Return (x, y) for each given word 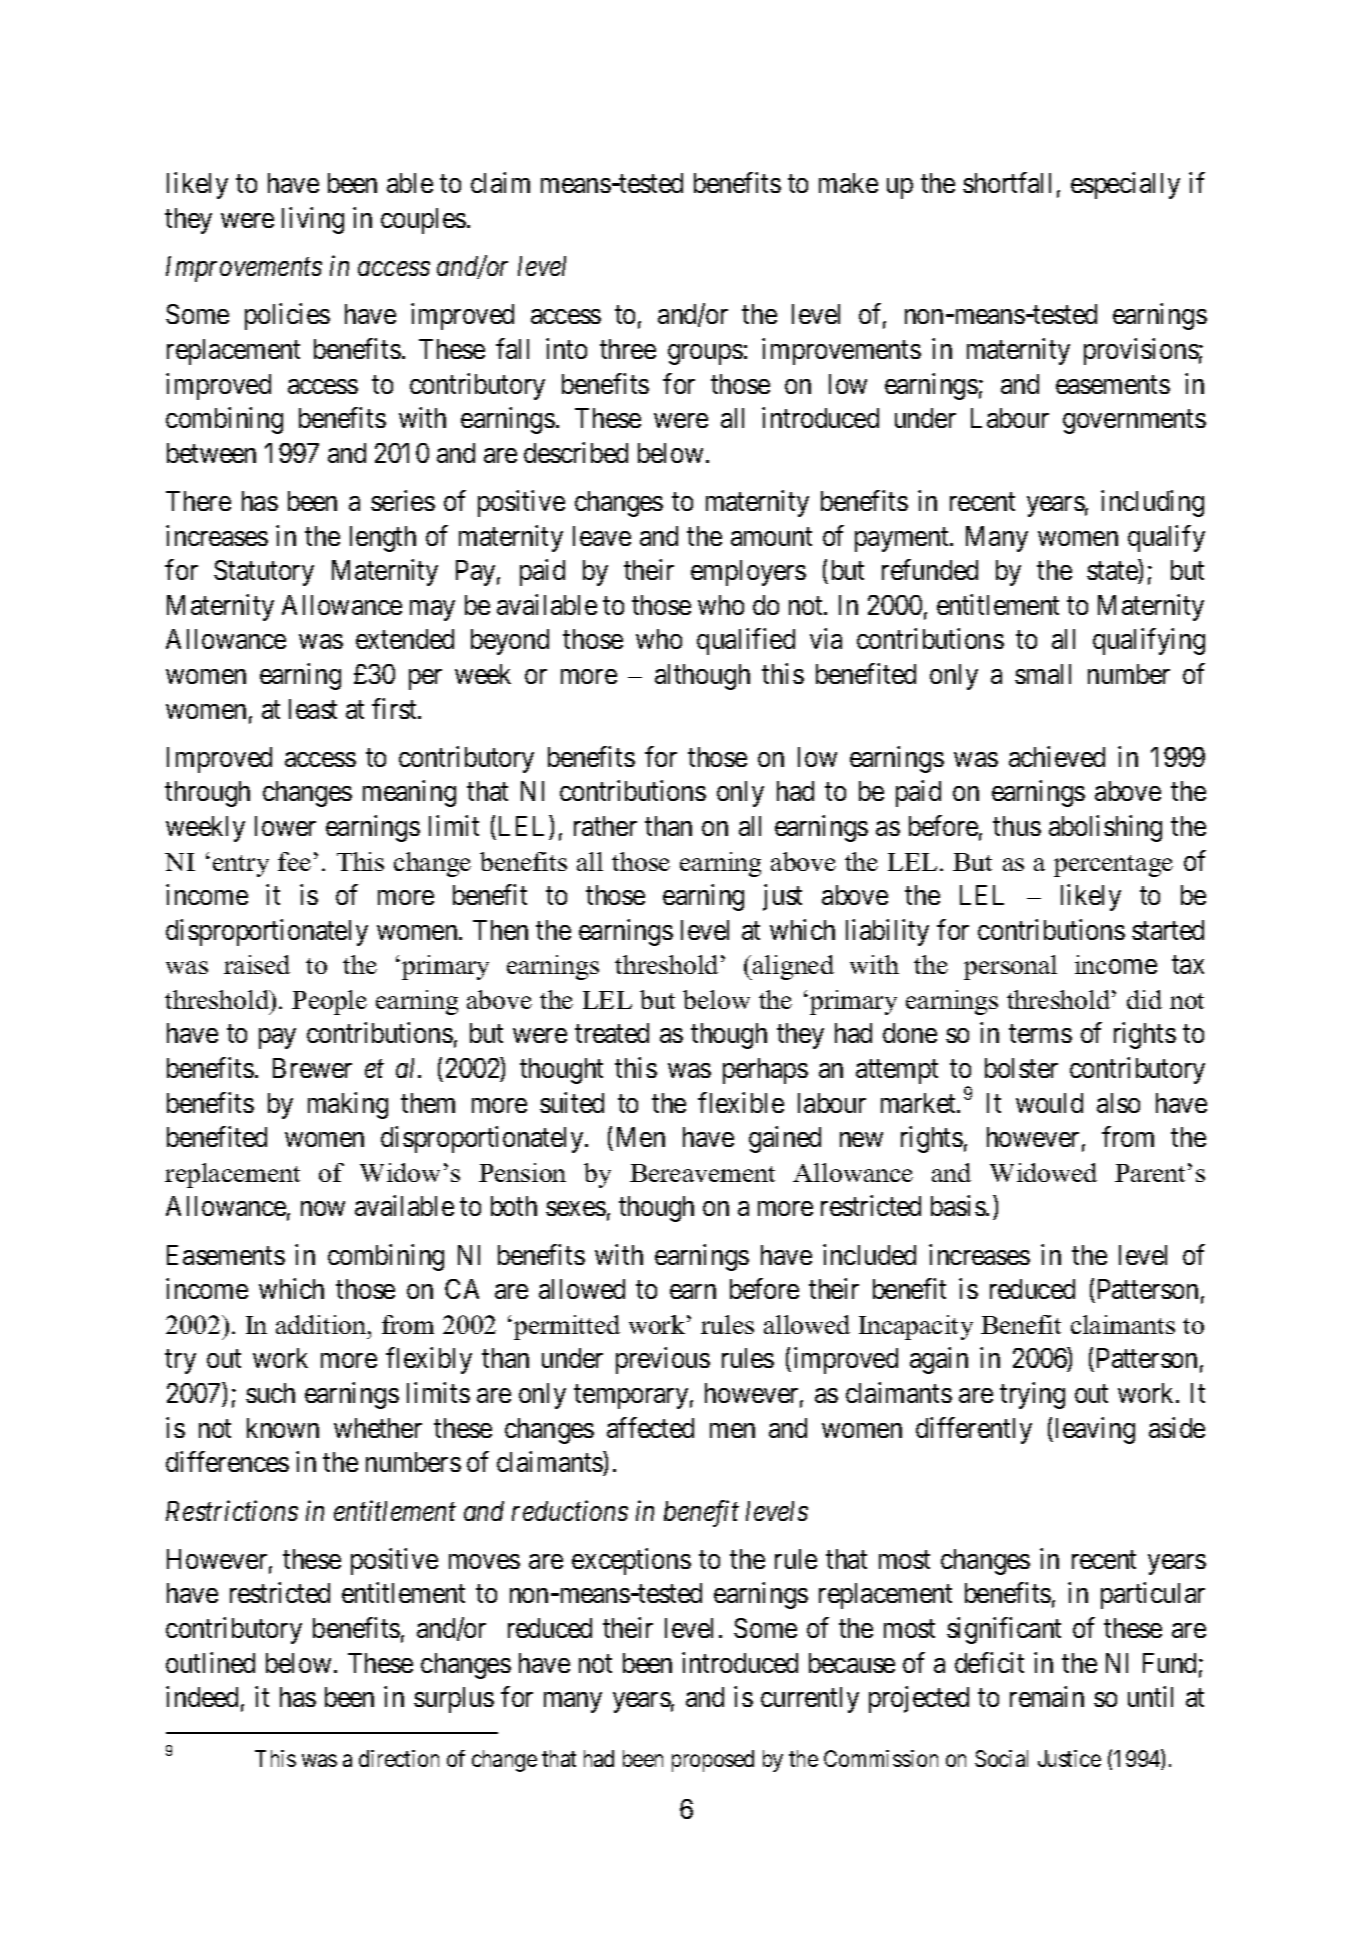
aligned (792, 967)
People (329, 1002)
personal (1010, 967)
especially (1125, 185)
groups (705, 354)
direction (399, 1758)
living (313, 220)
